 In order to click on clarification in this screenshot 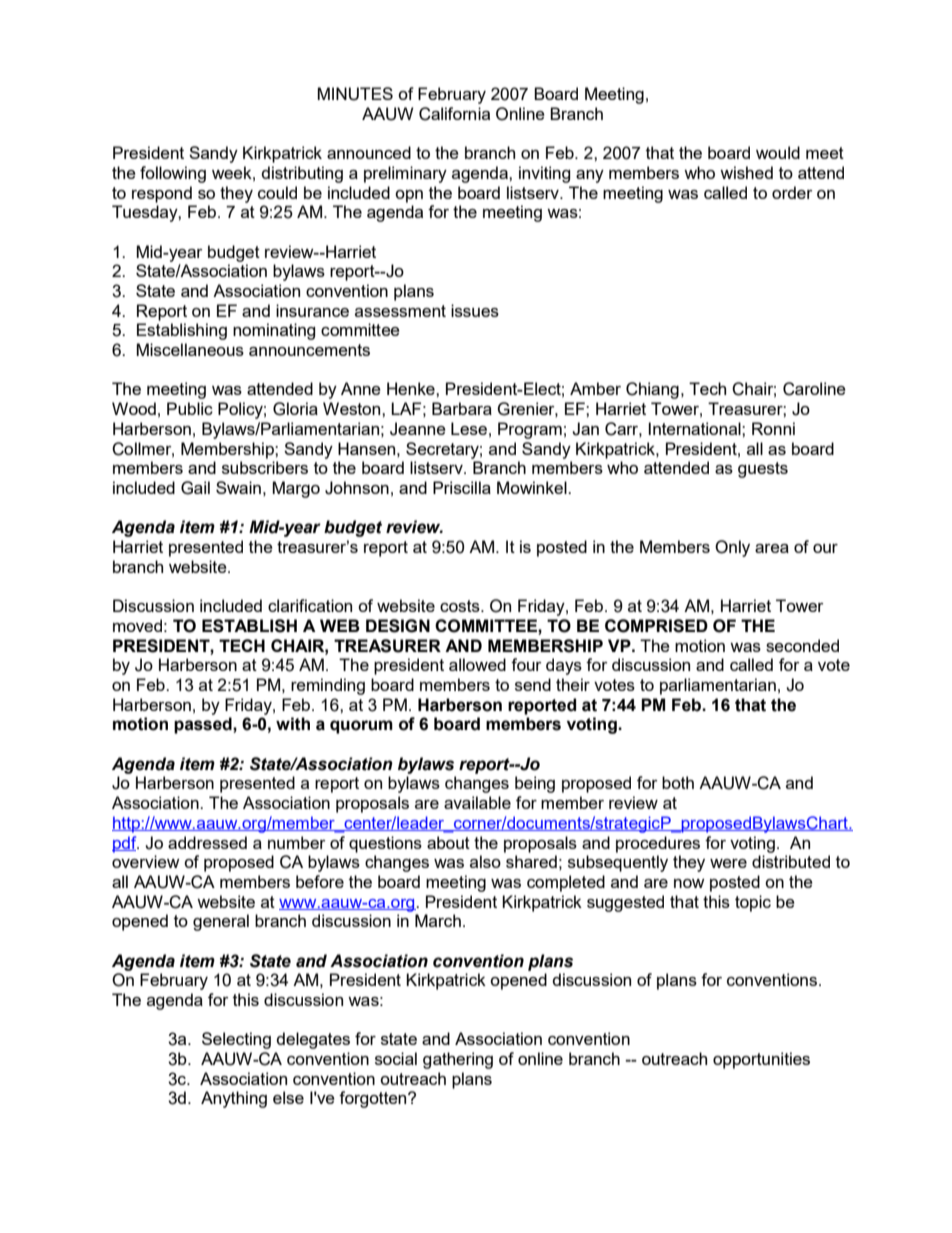, I will do `click(310, 605)`.
